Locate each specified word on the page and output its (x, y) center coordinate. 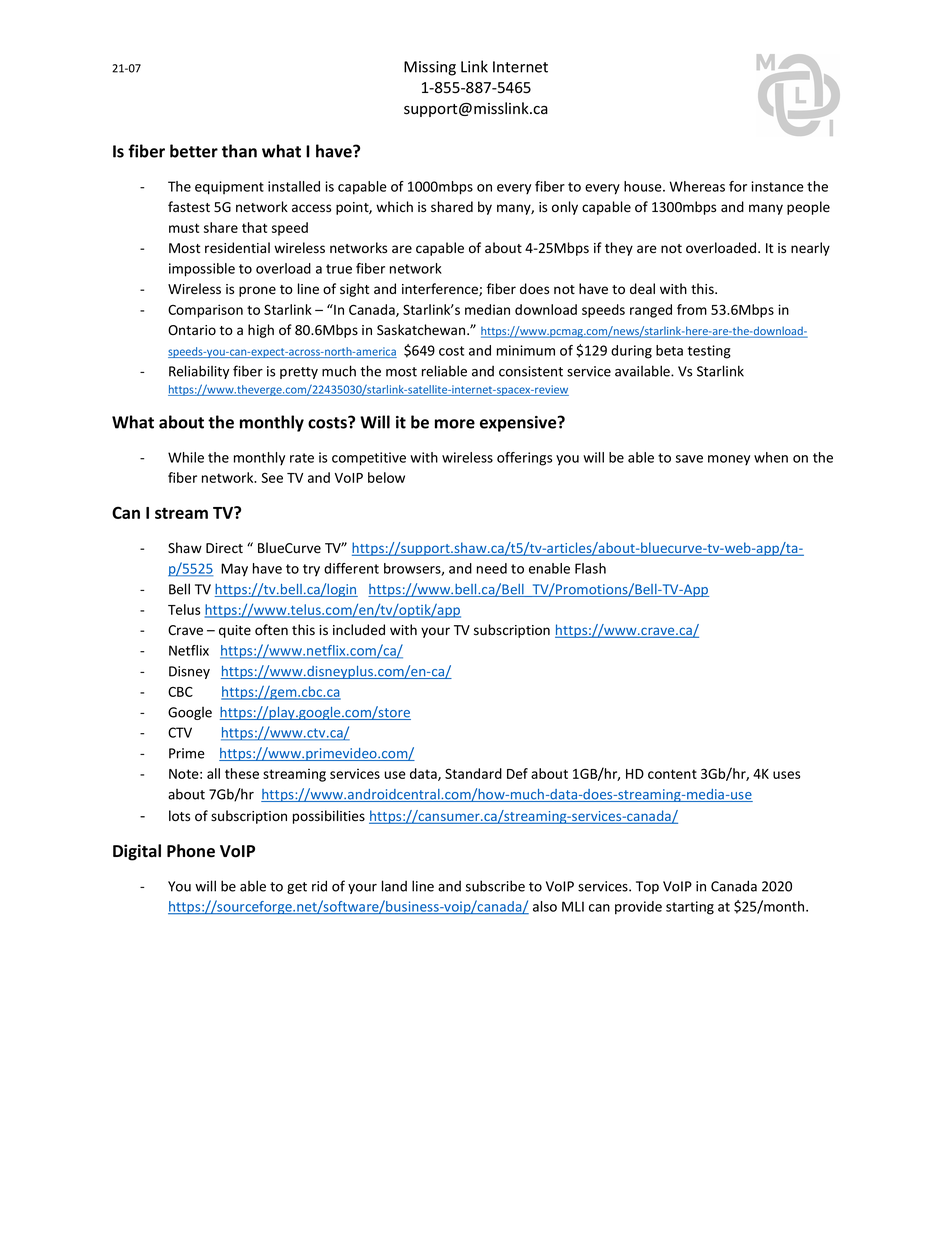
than (239, 151)
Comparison (205, 311)
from (692, 309)
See (272, 478)
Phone (191, 851)
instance (777, 186)
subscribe (495, 886)
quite (235, 631)
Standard (473, 773)
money (729, 460)
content (672, 774)
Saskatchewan (422, 330)
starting (690, 908)
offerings (524, 459)
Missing (430, 68)
